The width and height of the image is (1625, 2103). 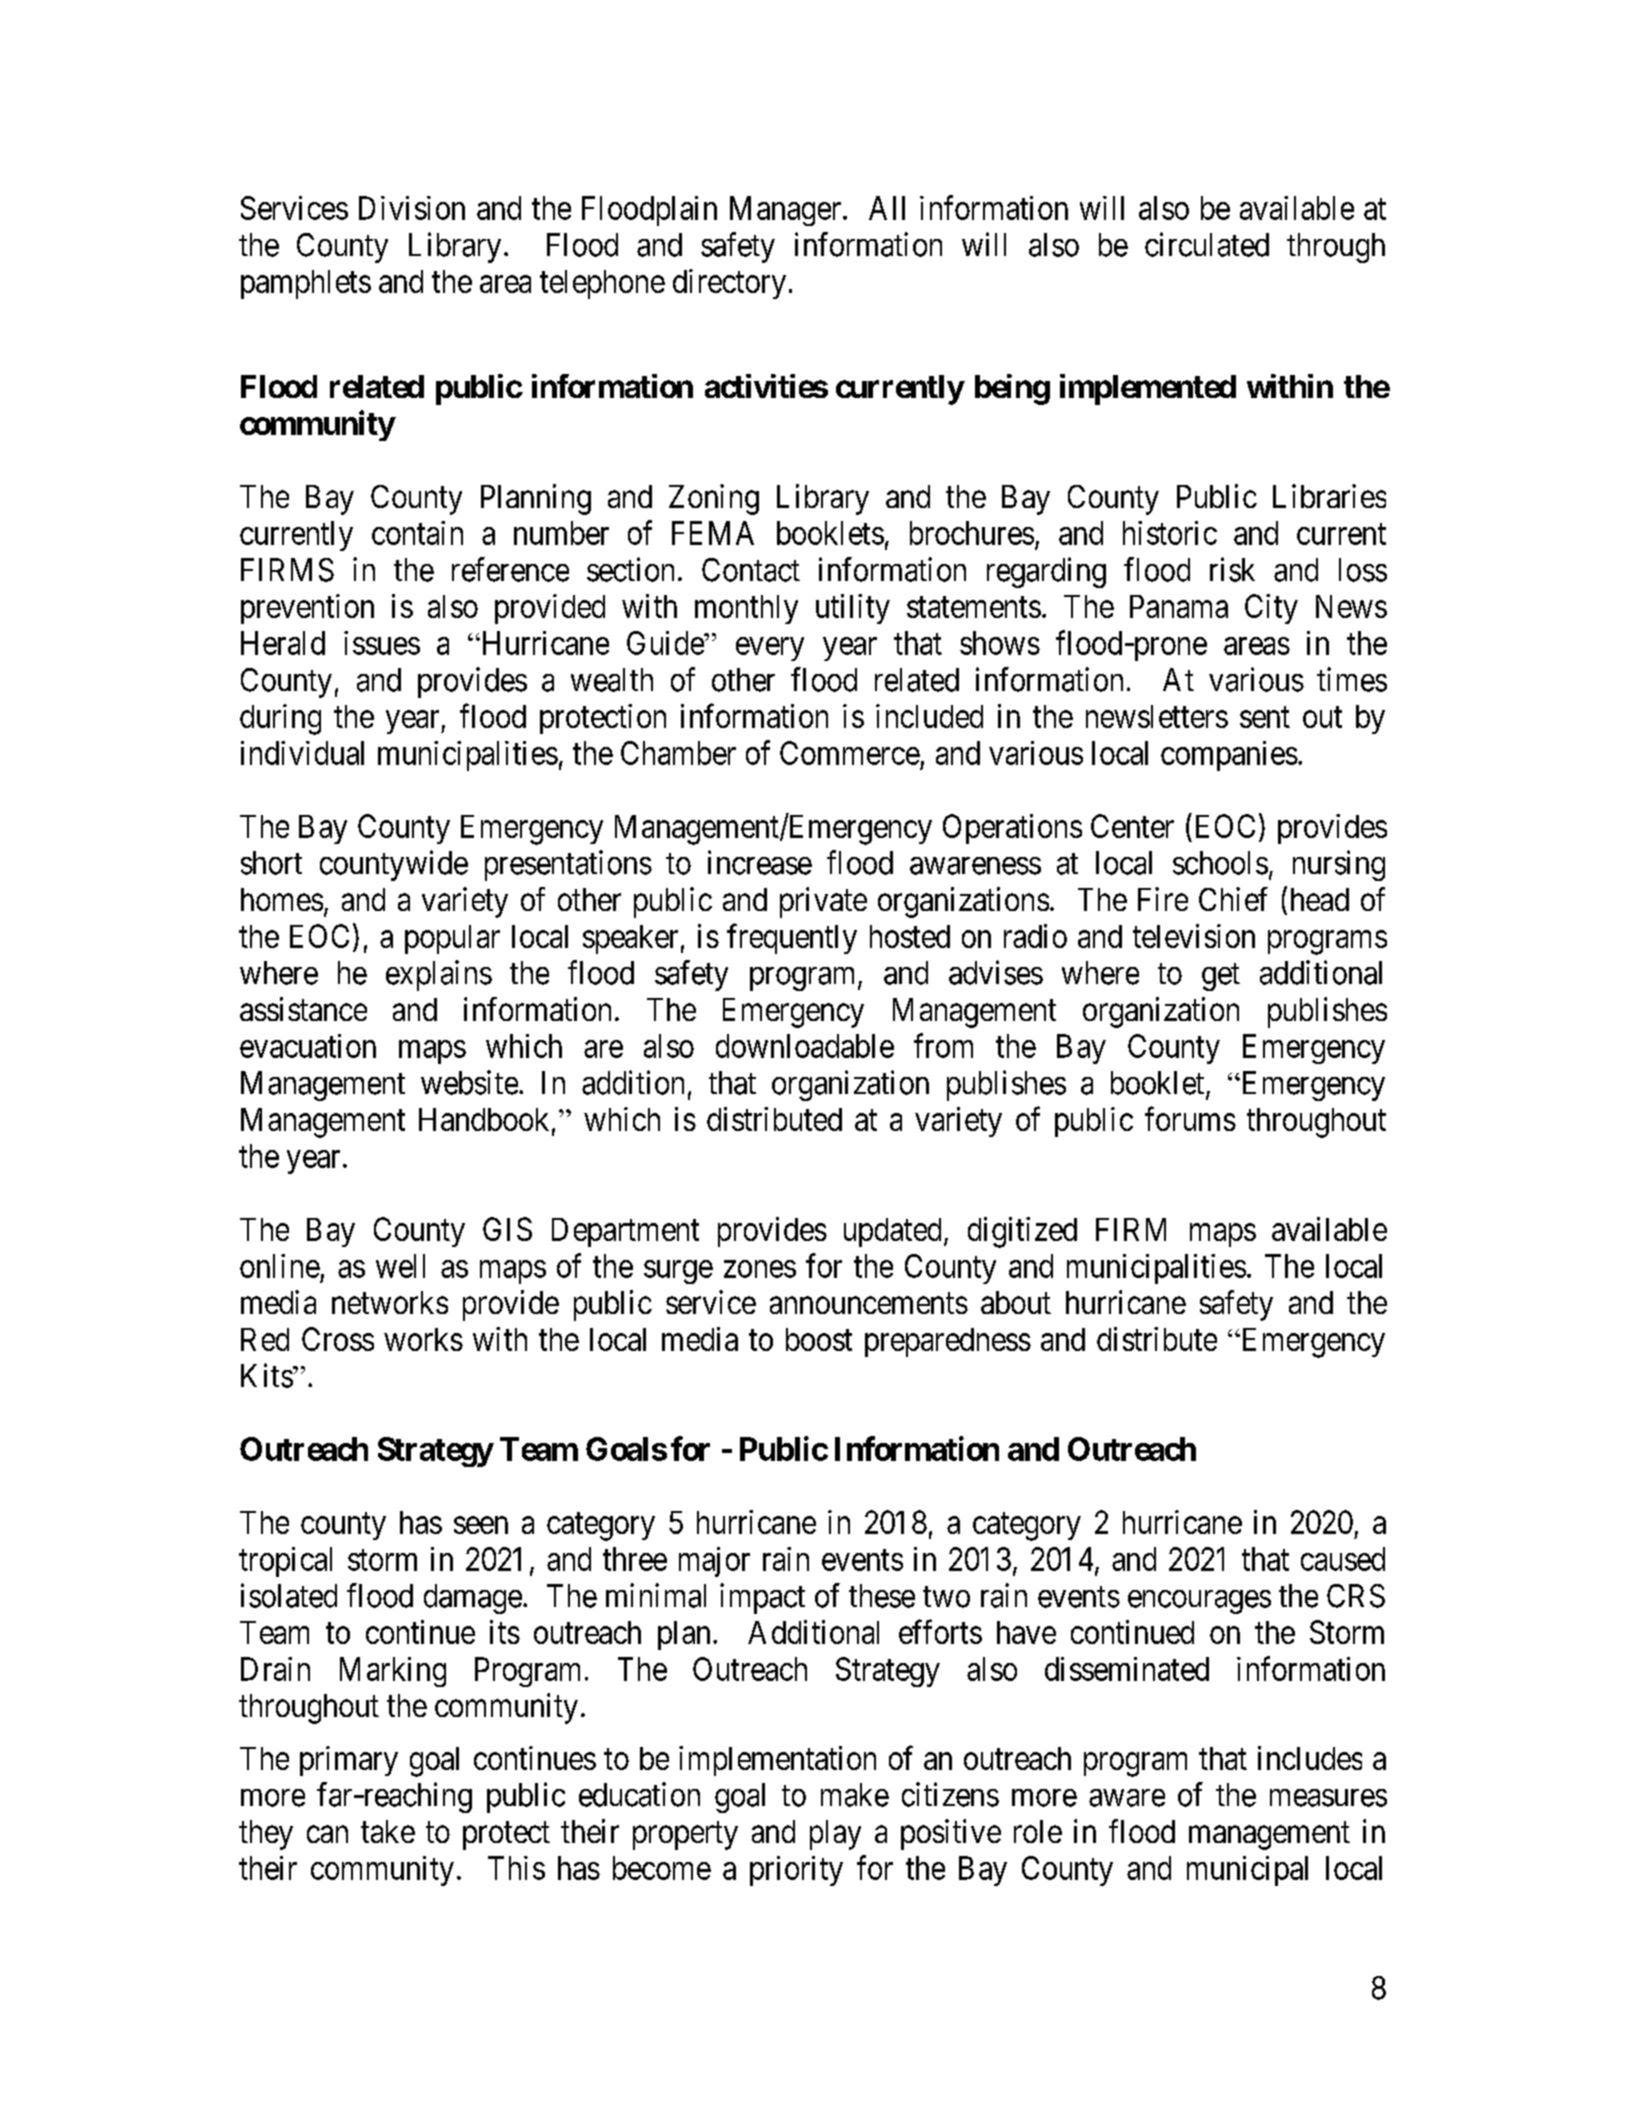 What do you see at coordinates (850, 753) in the image?
I see `Commerce` at bounding box center [850, 753].
